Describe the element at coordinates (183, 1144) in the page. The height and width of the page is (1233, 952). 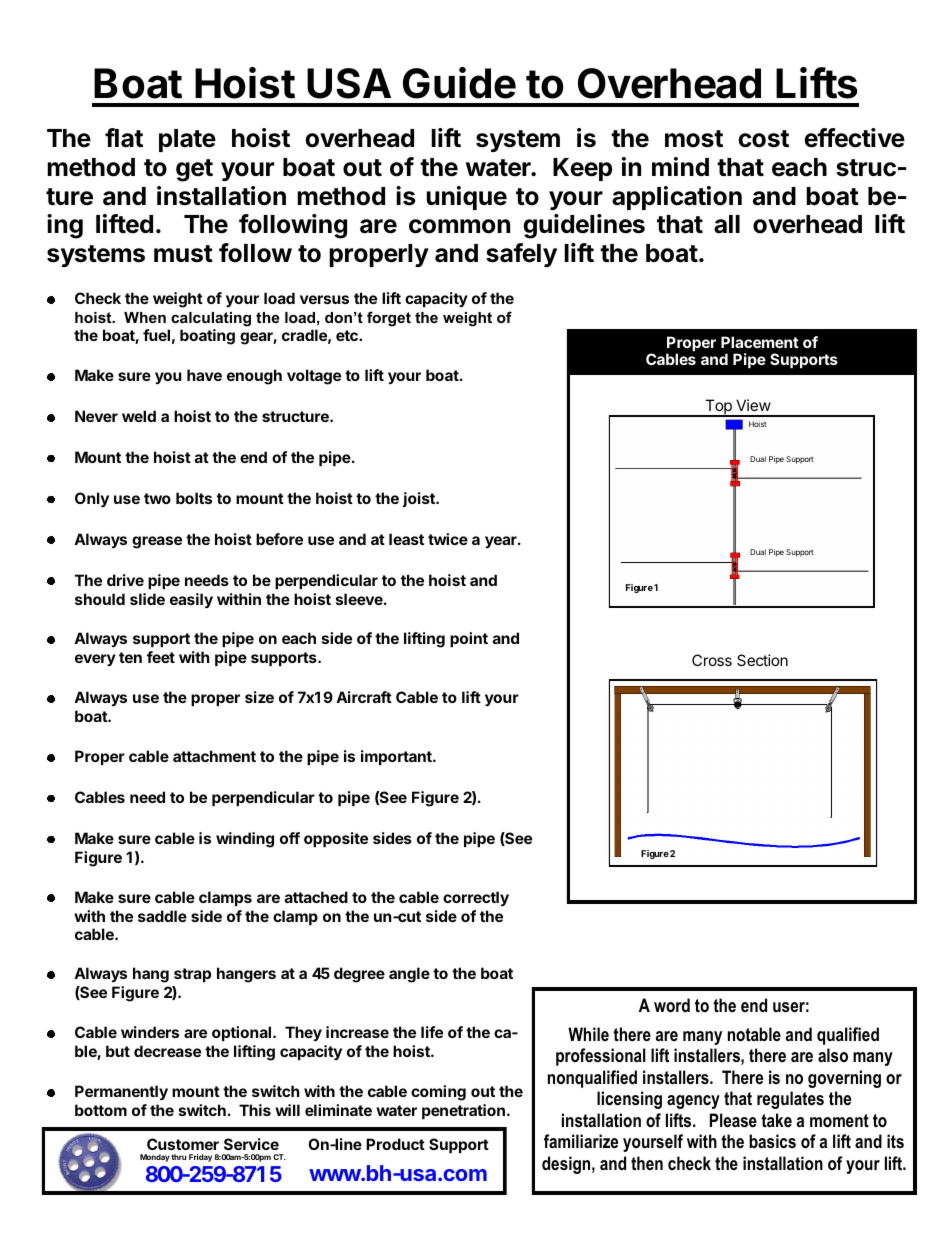
I see `Customer` at that location.
